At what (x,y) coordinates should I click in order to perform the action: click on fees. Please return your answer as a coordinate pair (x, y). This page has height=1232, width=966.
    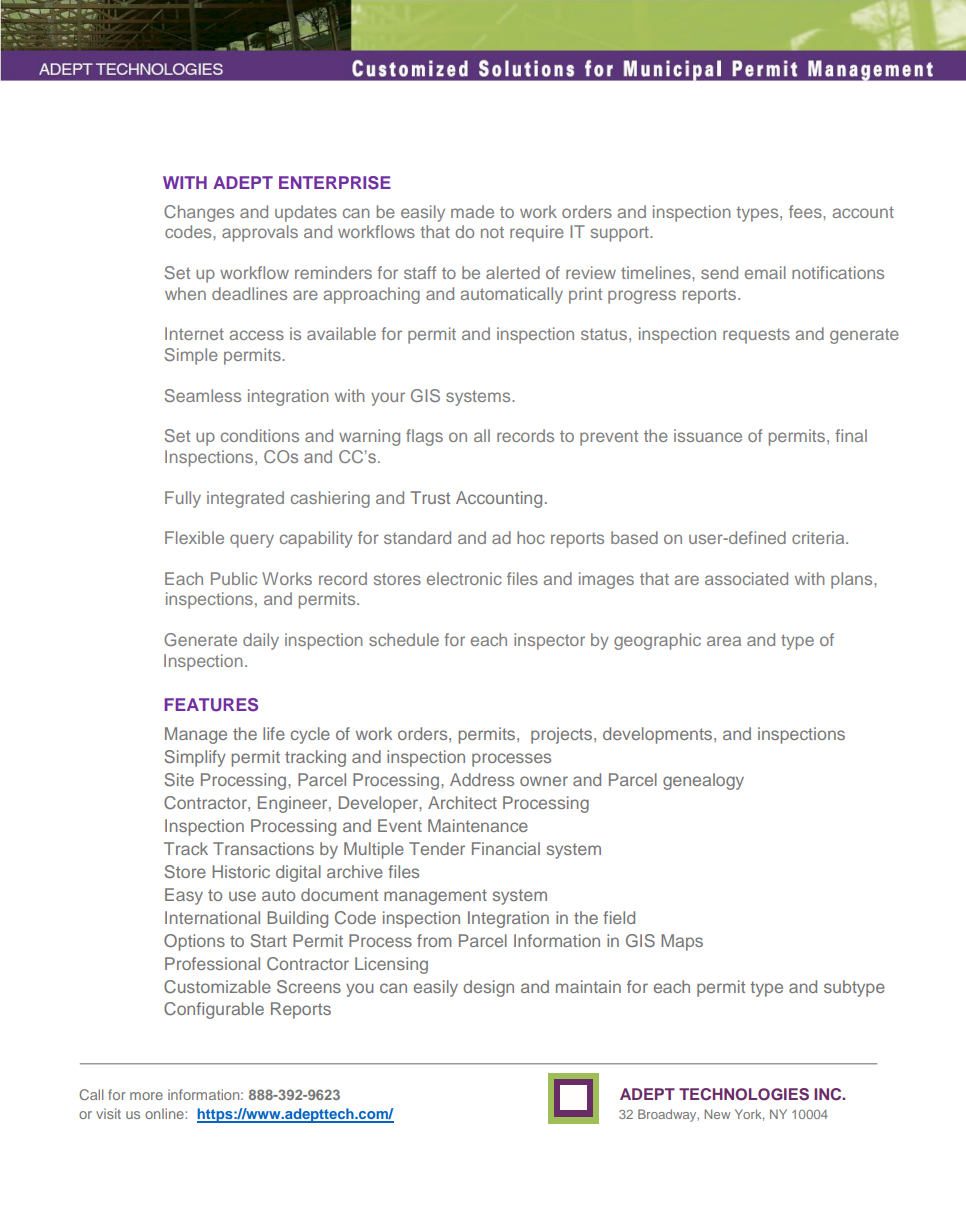
    Looking at the image, I should click on (806, 211).
